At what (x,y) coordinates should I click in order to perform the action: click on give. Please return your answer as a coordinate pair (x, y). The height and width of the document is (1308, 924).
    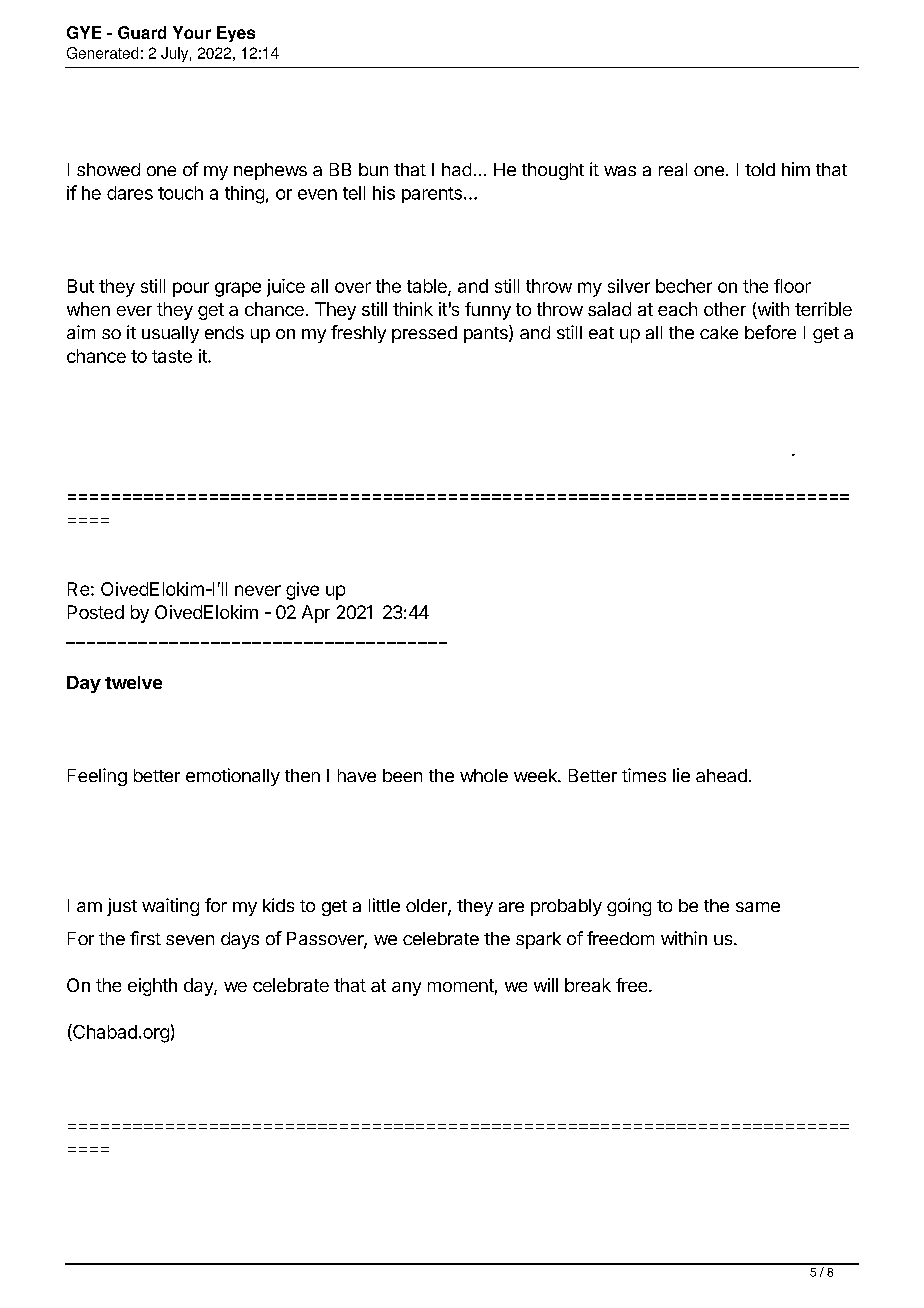
    Looking at the image, I should click on (302, 591).
